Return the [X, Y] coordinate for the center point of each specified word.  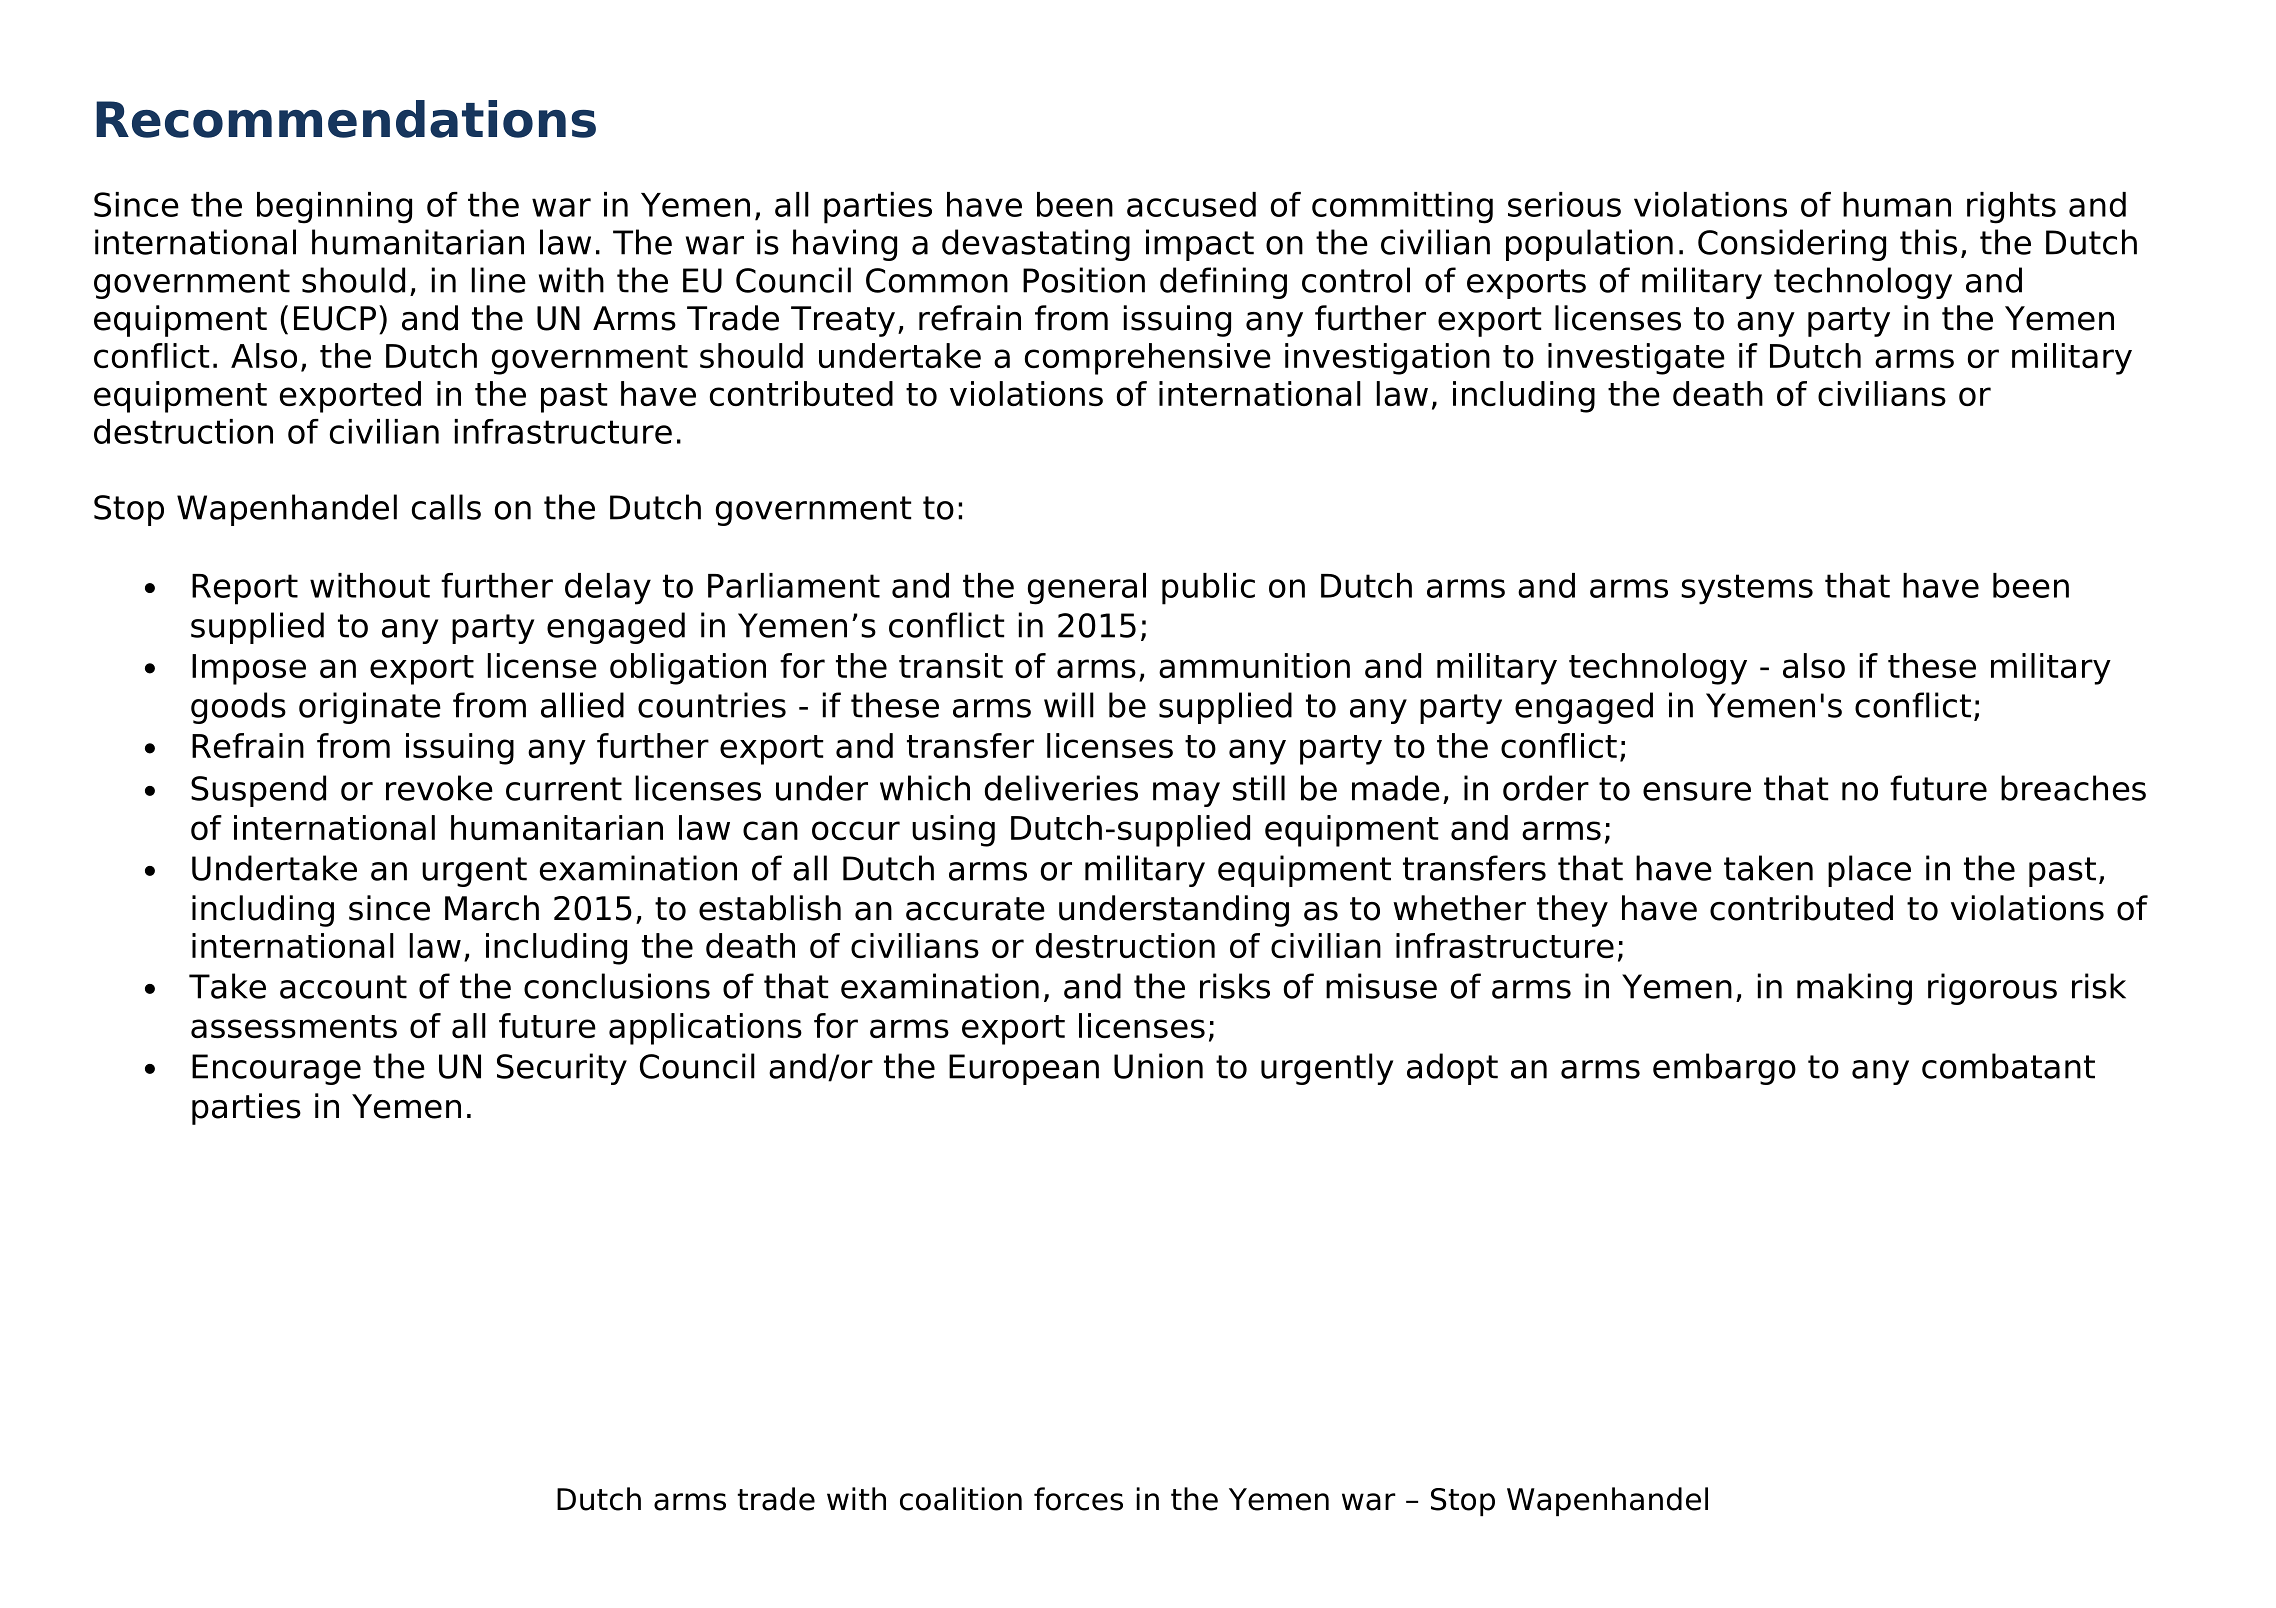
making [1854, 989]
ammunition [1254, 665]
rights [2011, 208]
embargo [1724, 1069]
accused [1191, 204]
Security [562, 1069]
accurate [975, 909]
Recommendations [346, 119]
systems [1747, 589]
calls [446, 507]
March [492, 908]
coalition [961, 1499]
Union [1158, 1066]
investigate [1636, 359]
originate [370, 708]
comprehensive [1148, 359]
